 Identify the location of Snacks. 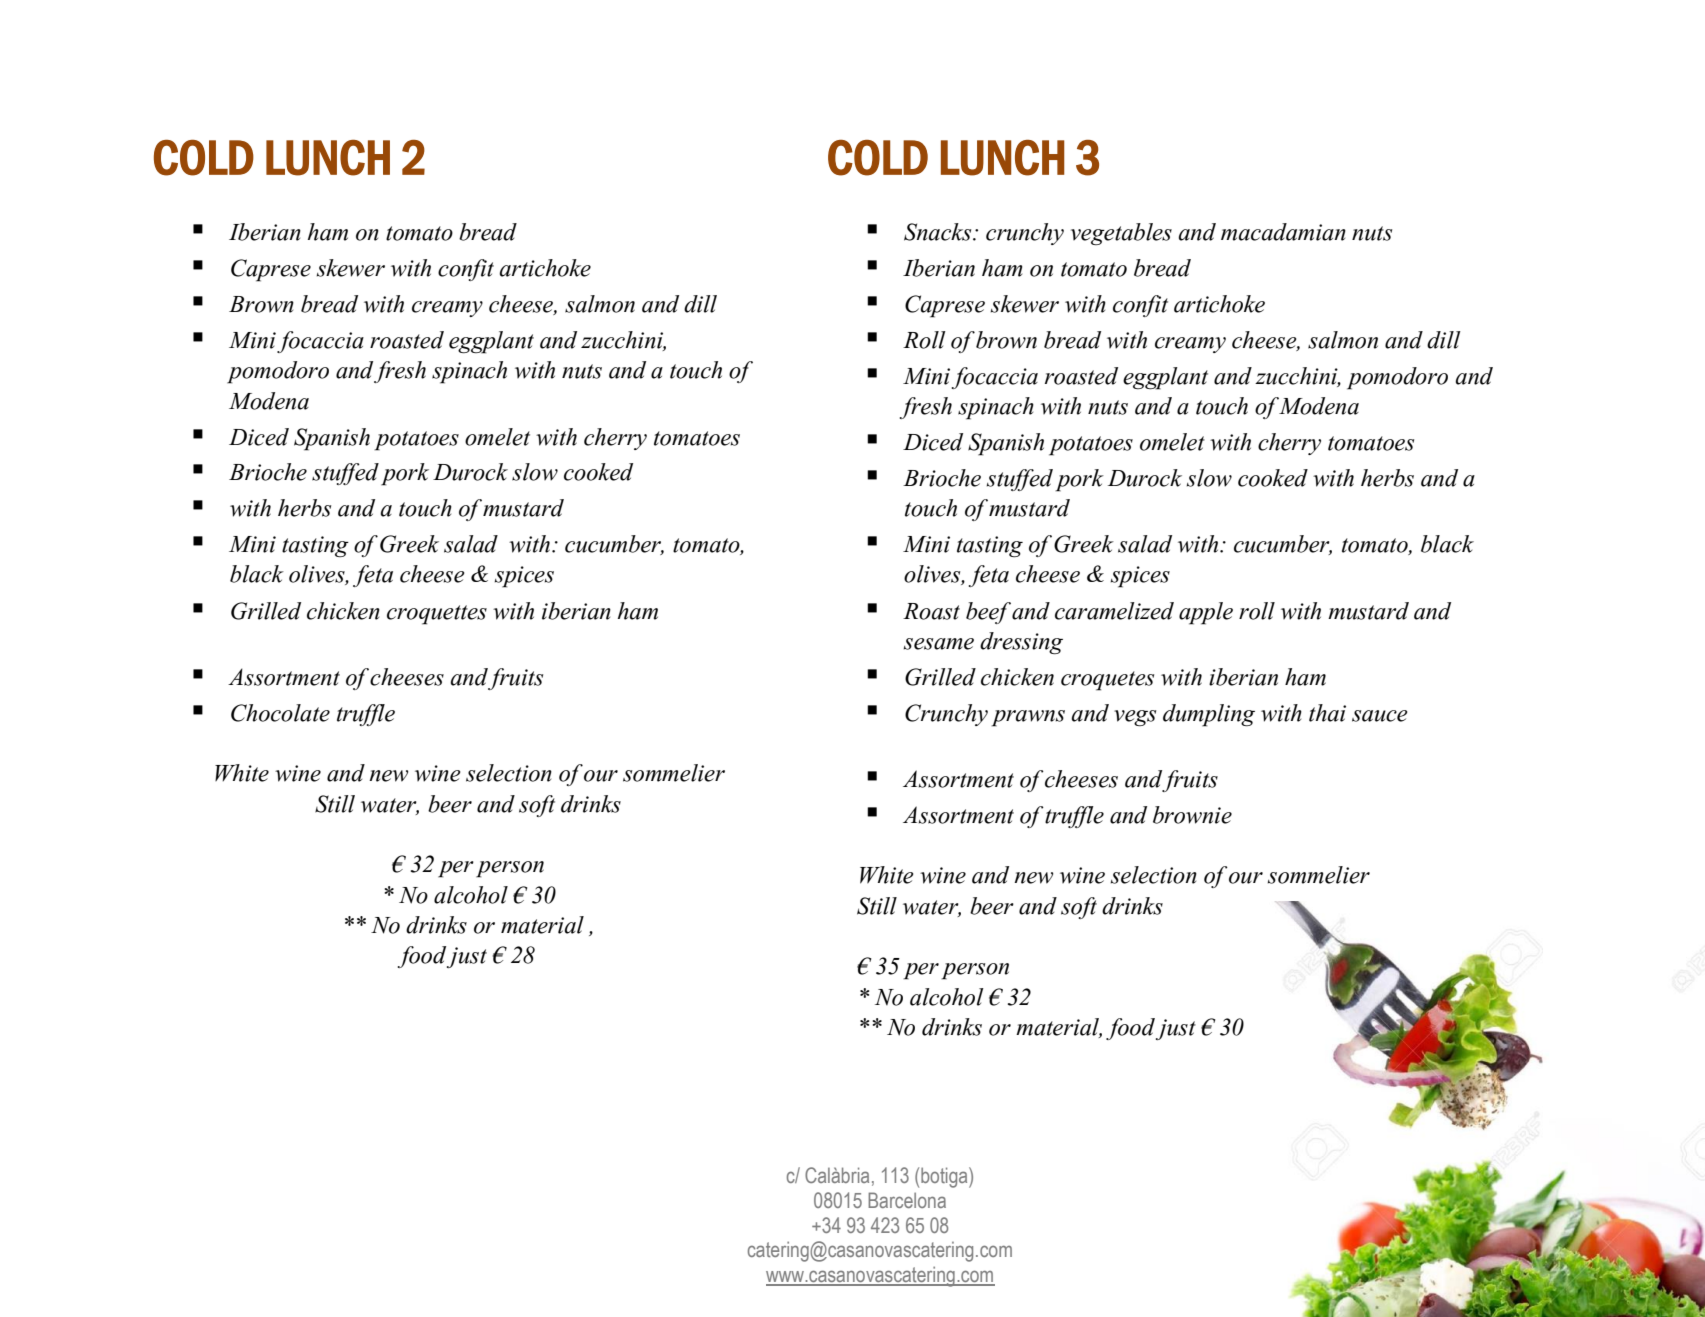
(939, 232).
